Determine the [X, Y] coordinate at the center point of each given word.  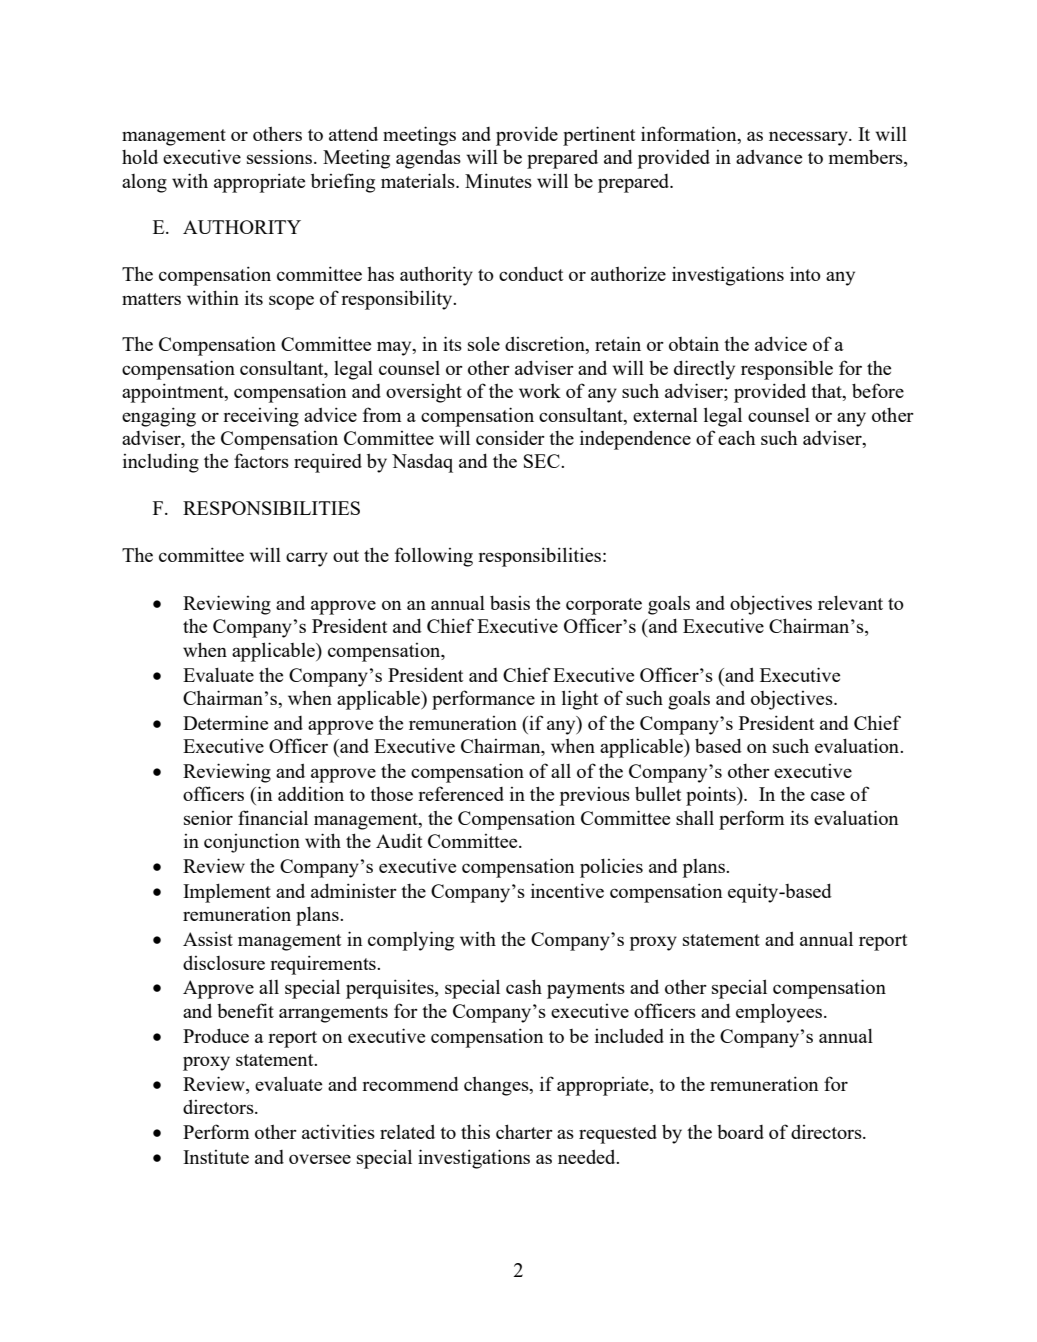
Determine [225, 722]
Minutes [498, 180]
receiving [261, 417]
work [540, 391]
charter [524, 1131]
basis [510, 603]
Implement [227, 893]
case [828, 796]
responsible [787, 370]
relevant [850, 602]
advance [769, 156]
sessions [279, 156]
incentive [567, 890]
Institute [216, 1157]
